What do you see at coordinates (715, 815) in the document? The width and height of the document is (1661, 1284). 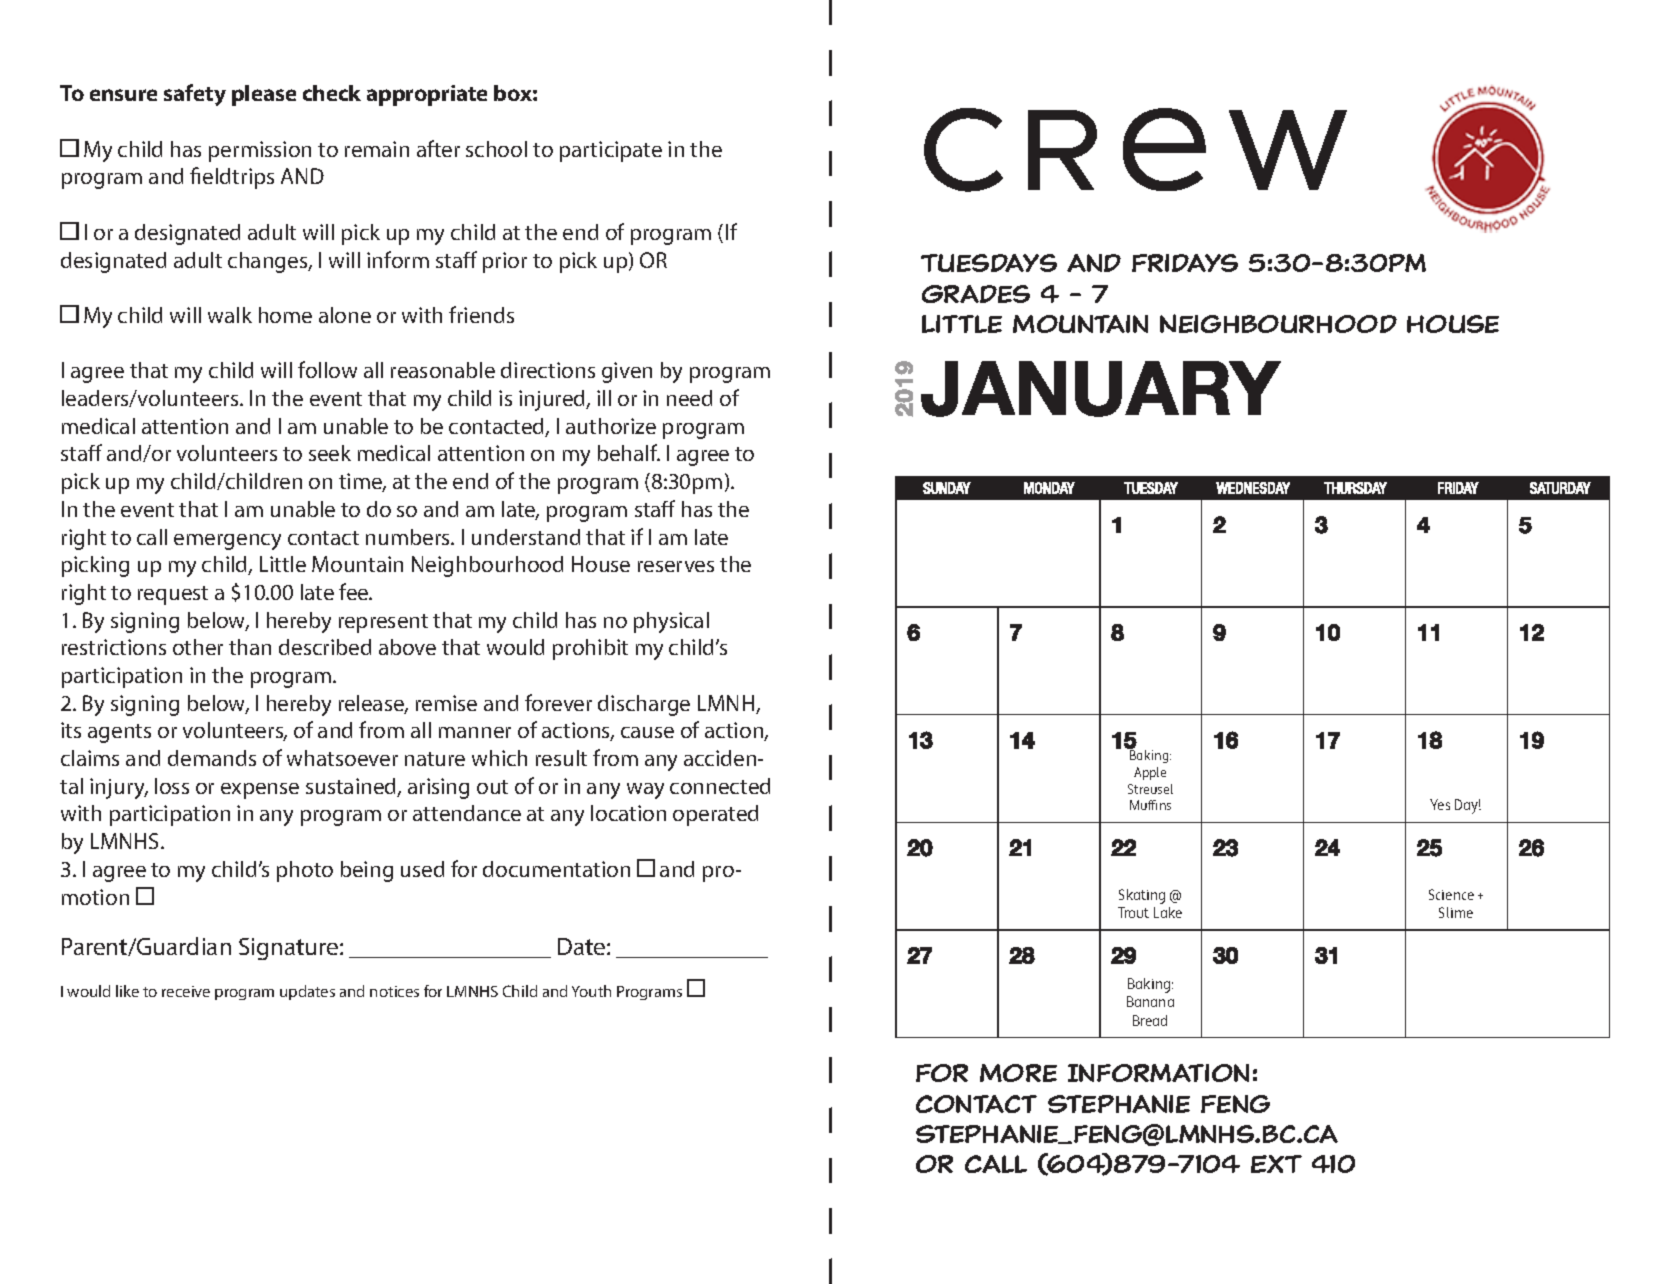 I see `operated` at bounding box center [715, 815].
